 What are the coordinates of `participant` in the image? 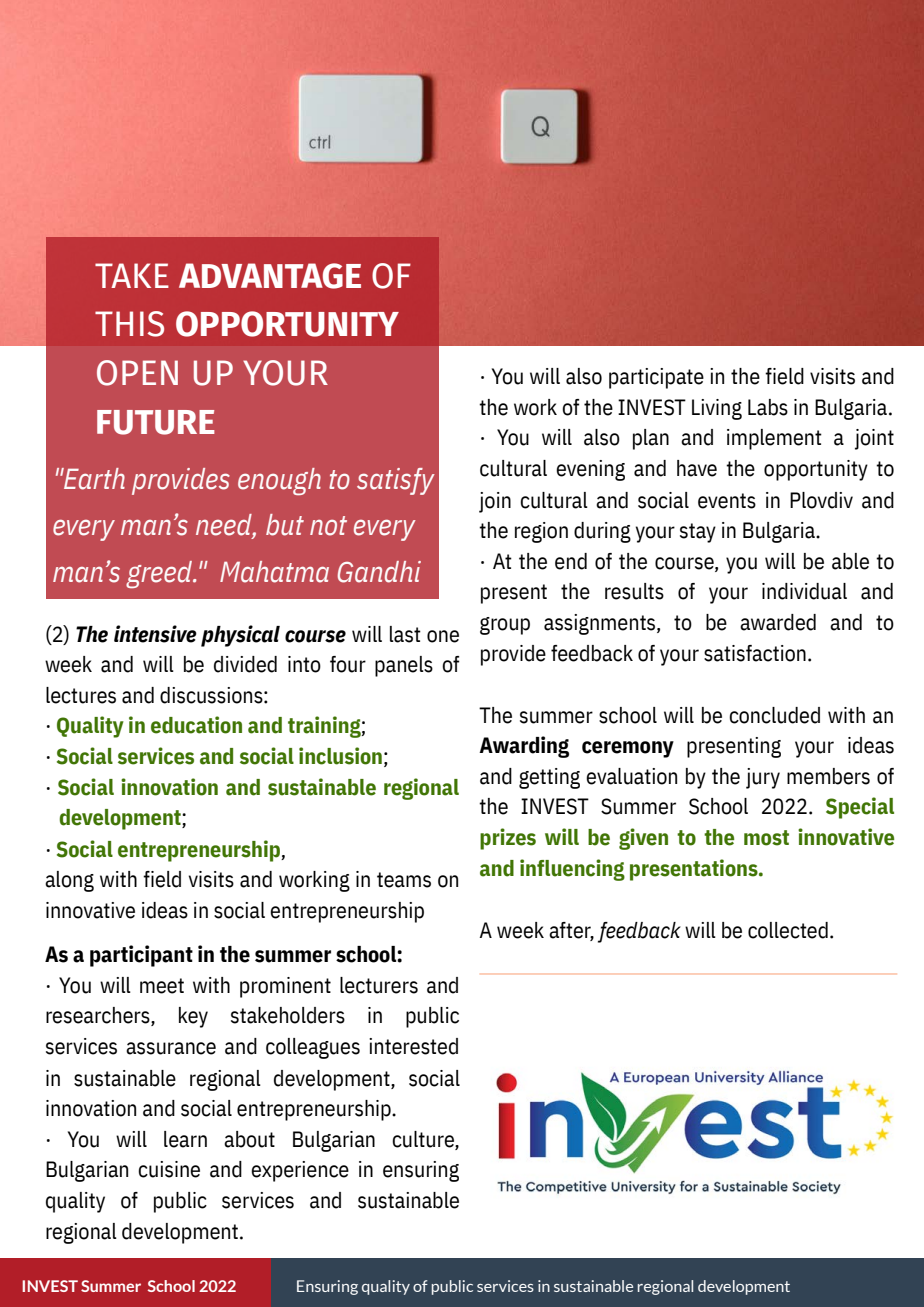 It's located at (141, 956).
